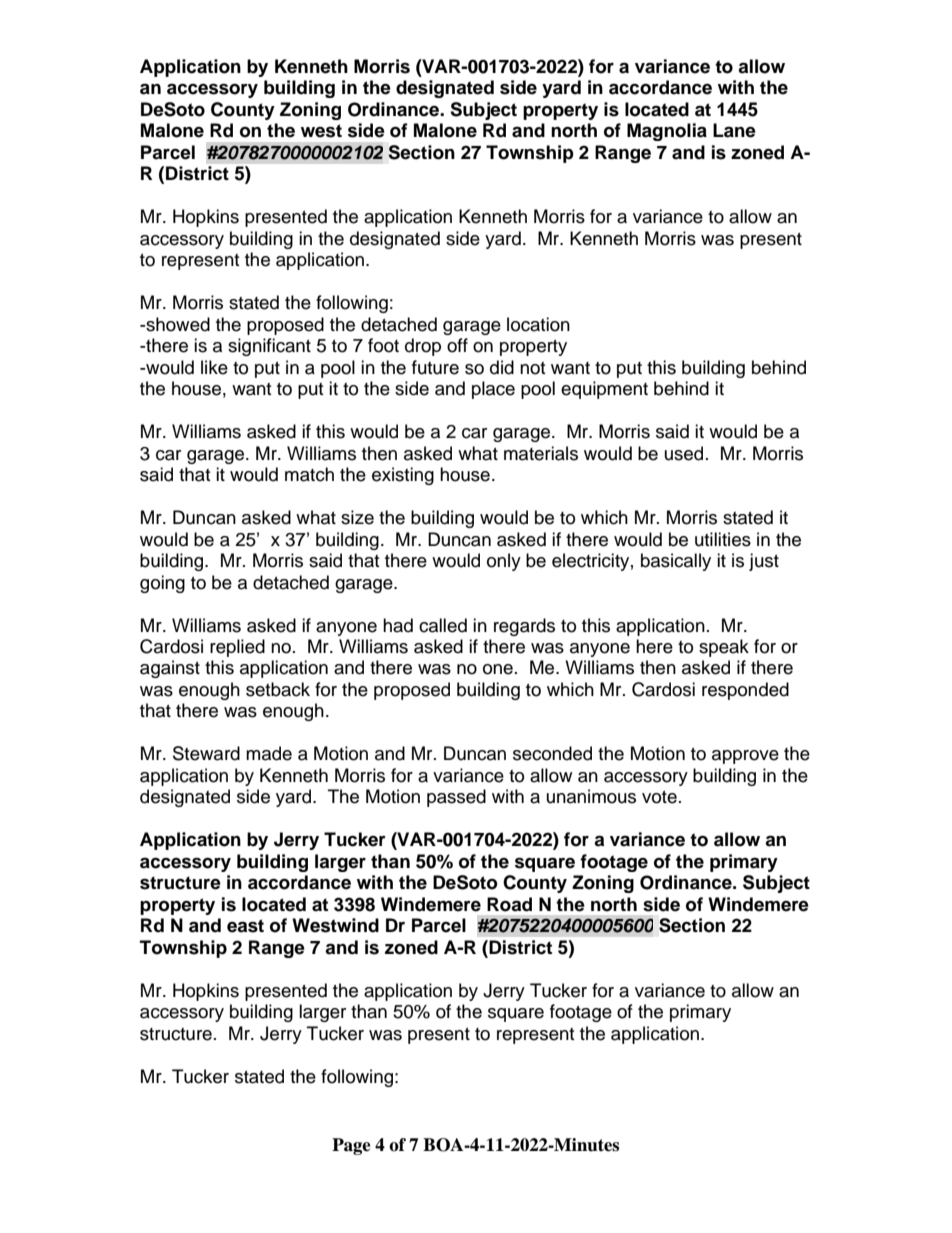 This screenshot has height=1233, width=952. I want to click on used, so click(684, 453).
